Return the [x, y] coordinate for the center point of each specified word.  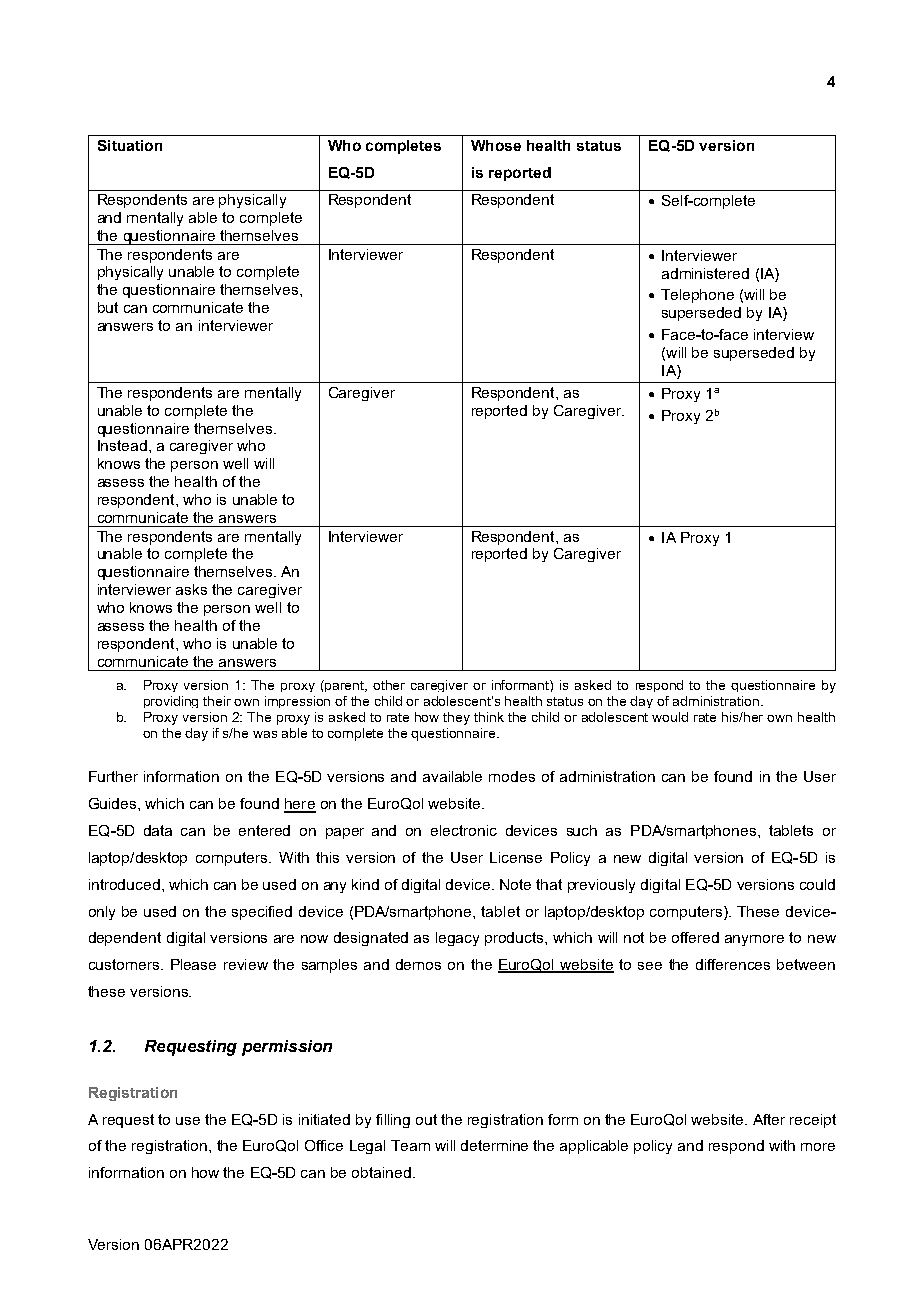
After [769, 1119]
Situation [130, 145]
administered [705, 273]
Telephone [697, 296]
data [158, 830]
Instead [122, 445]
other [389, 685]
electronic [464, 830]
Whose [496, 145]
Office [324, 1145]
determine [494, 1145]
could [817, 884]
